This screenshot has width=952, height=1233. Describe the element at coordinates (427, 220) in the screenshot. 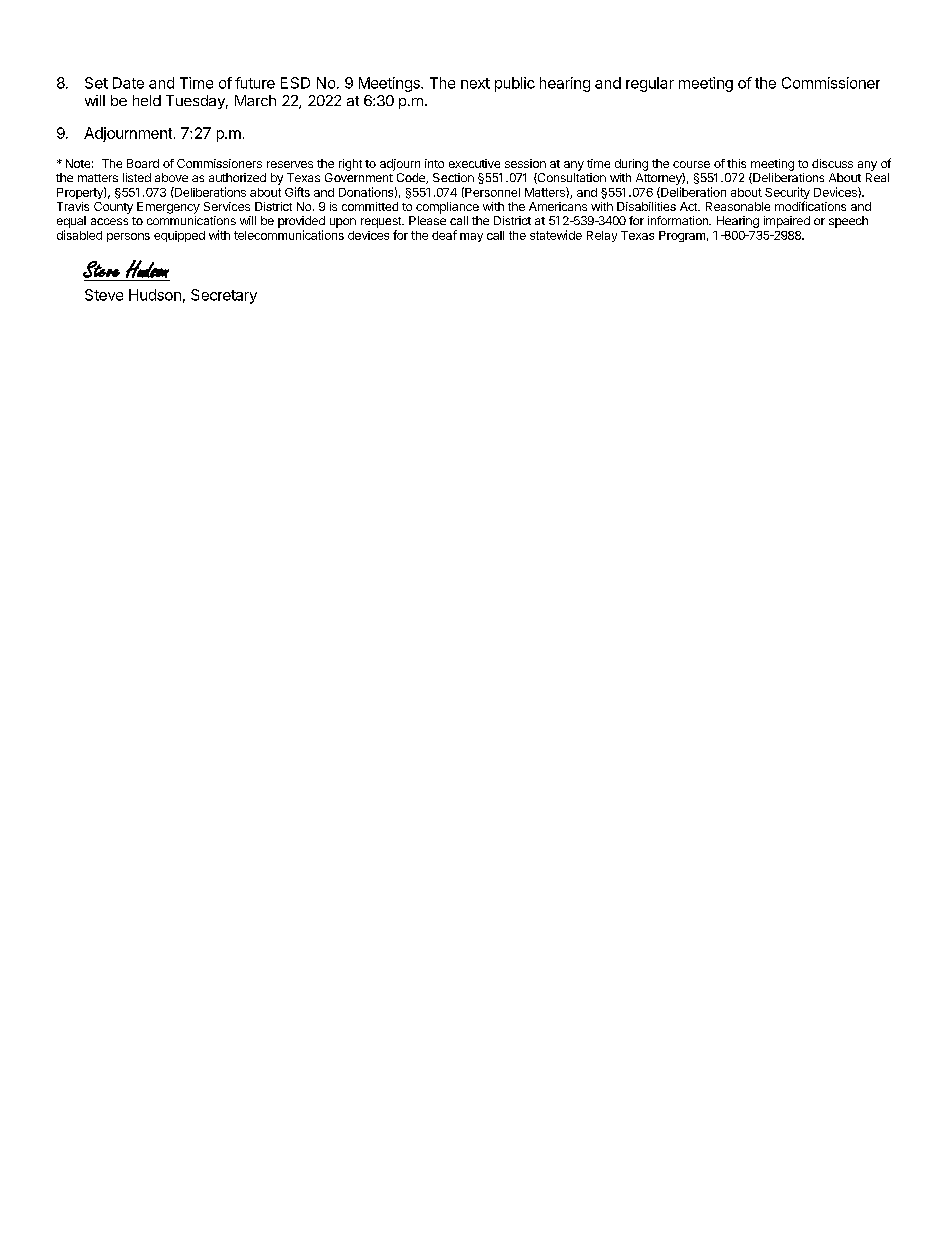

I see `Please` at that location.
